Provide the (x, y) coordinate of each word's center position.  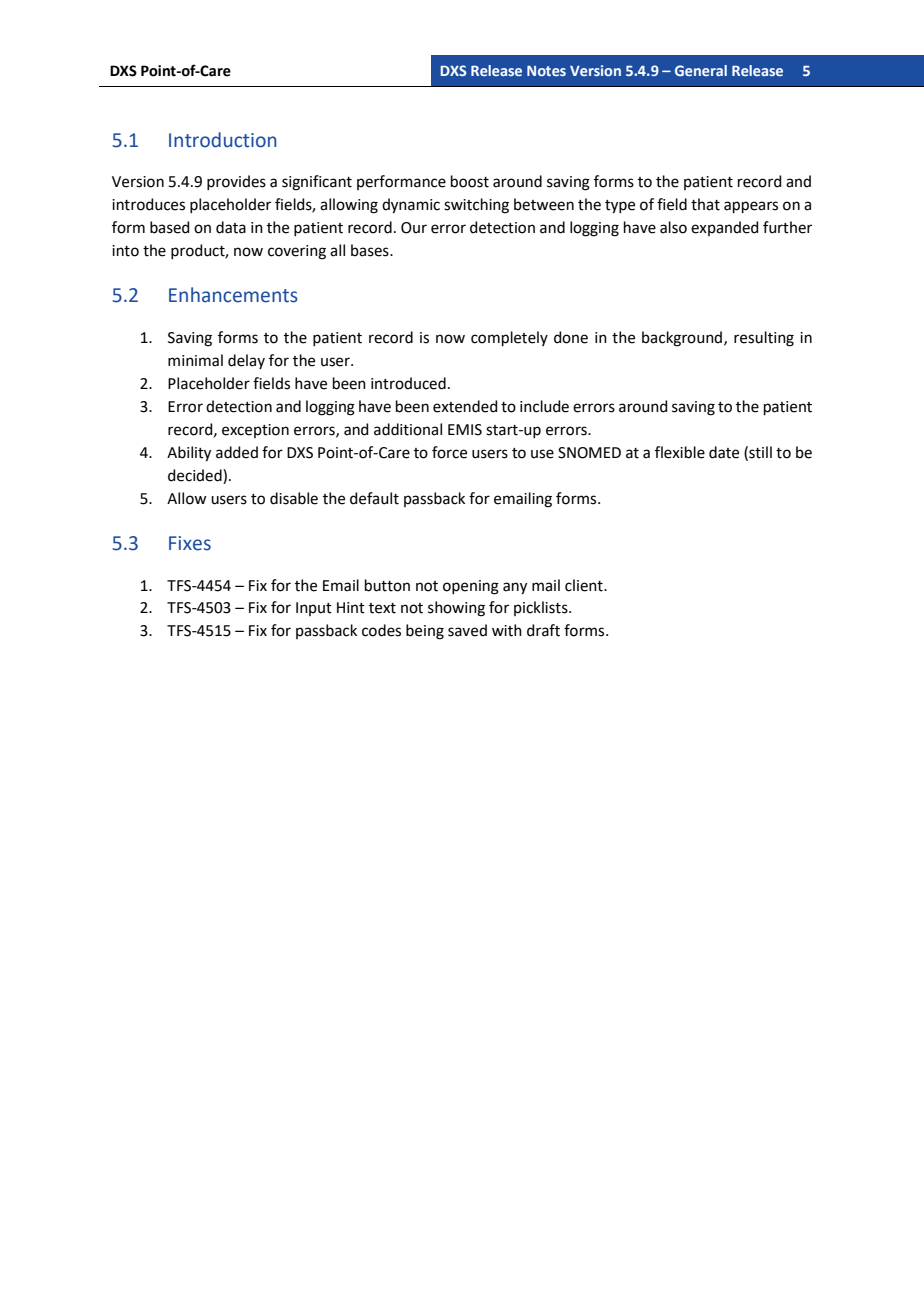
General (701, 70)
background (683, 339)
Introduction (223, 140)
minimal (195, 360)
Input (314, 609)
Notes (546, 71)
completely (509, 338)
